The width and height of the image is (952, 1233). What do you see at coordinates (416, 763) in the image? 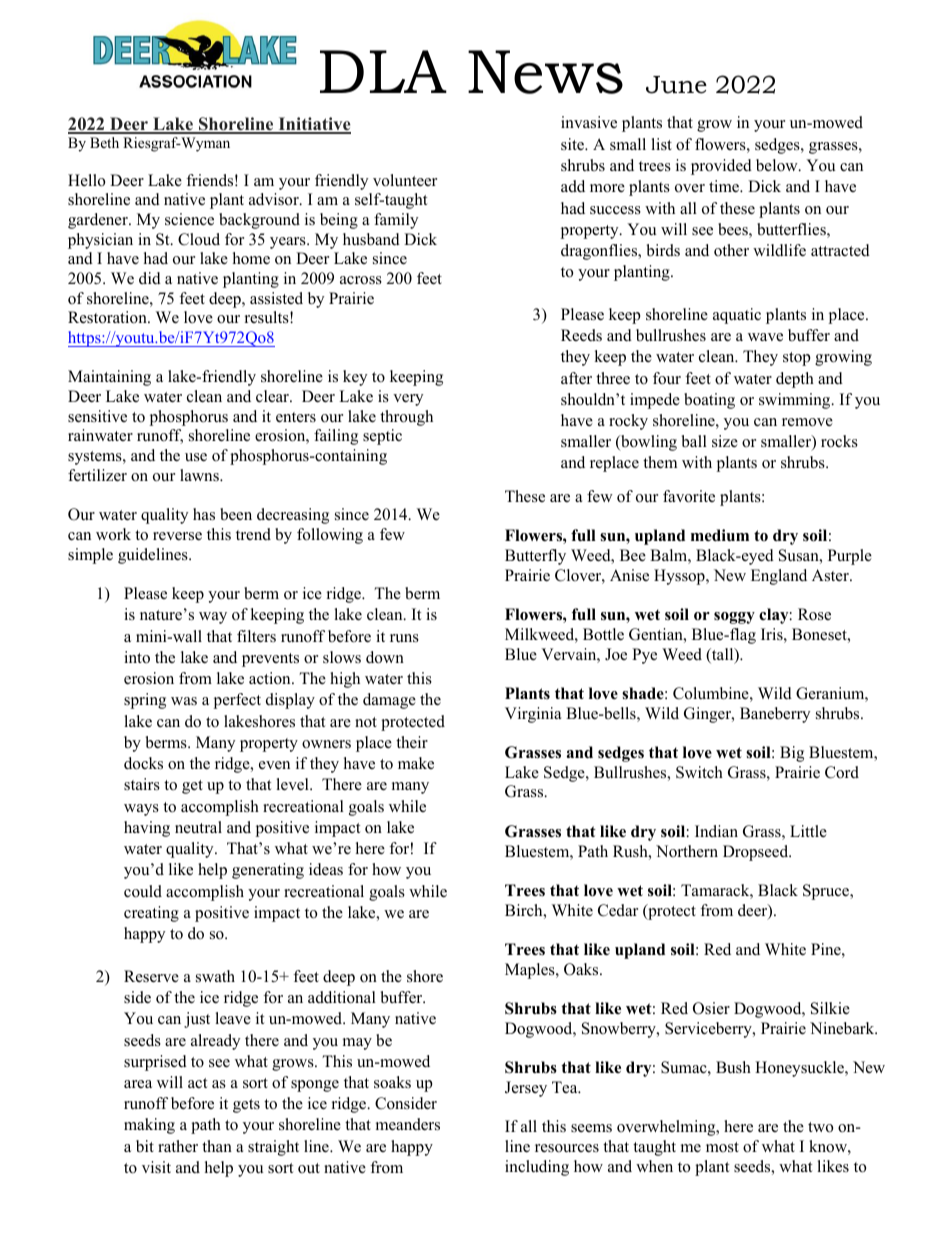
I see `make` at bounding box center [416, 763].
